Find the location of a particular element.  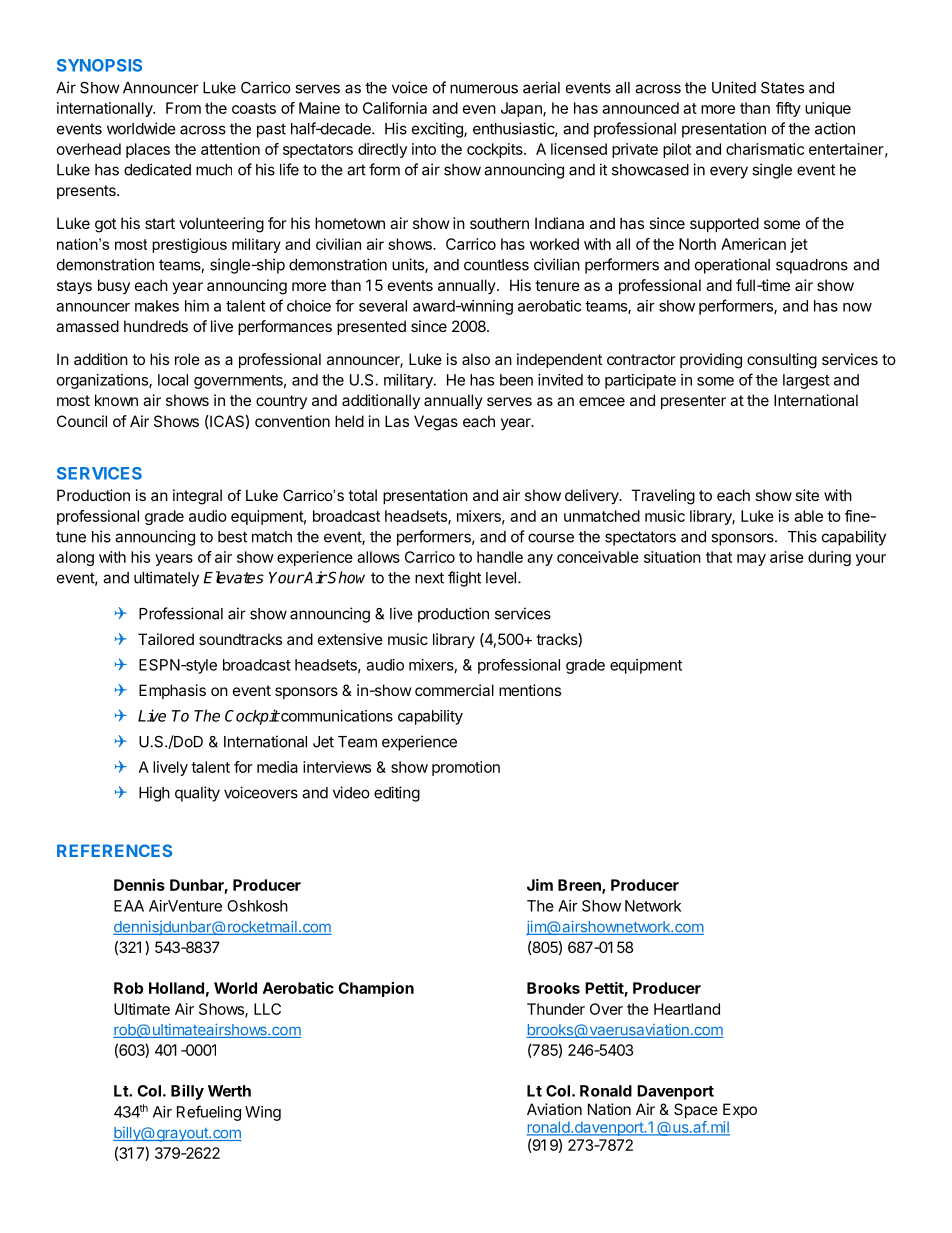

operational is located at coordinates (732, 266).
